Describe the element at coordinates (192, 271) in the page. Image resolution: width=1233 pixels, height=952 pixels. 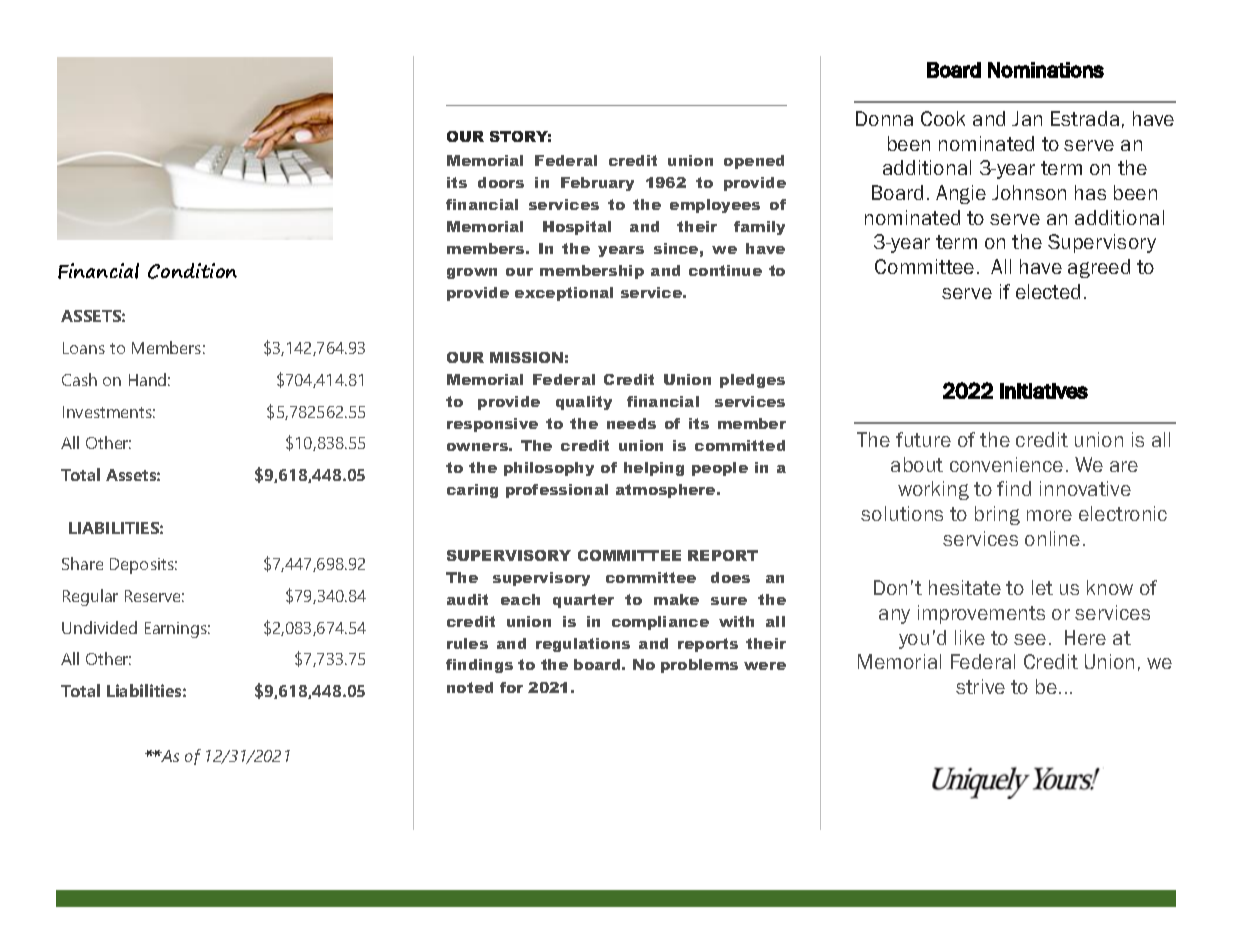
I see `Condition` at that location.
